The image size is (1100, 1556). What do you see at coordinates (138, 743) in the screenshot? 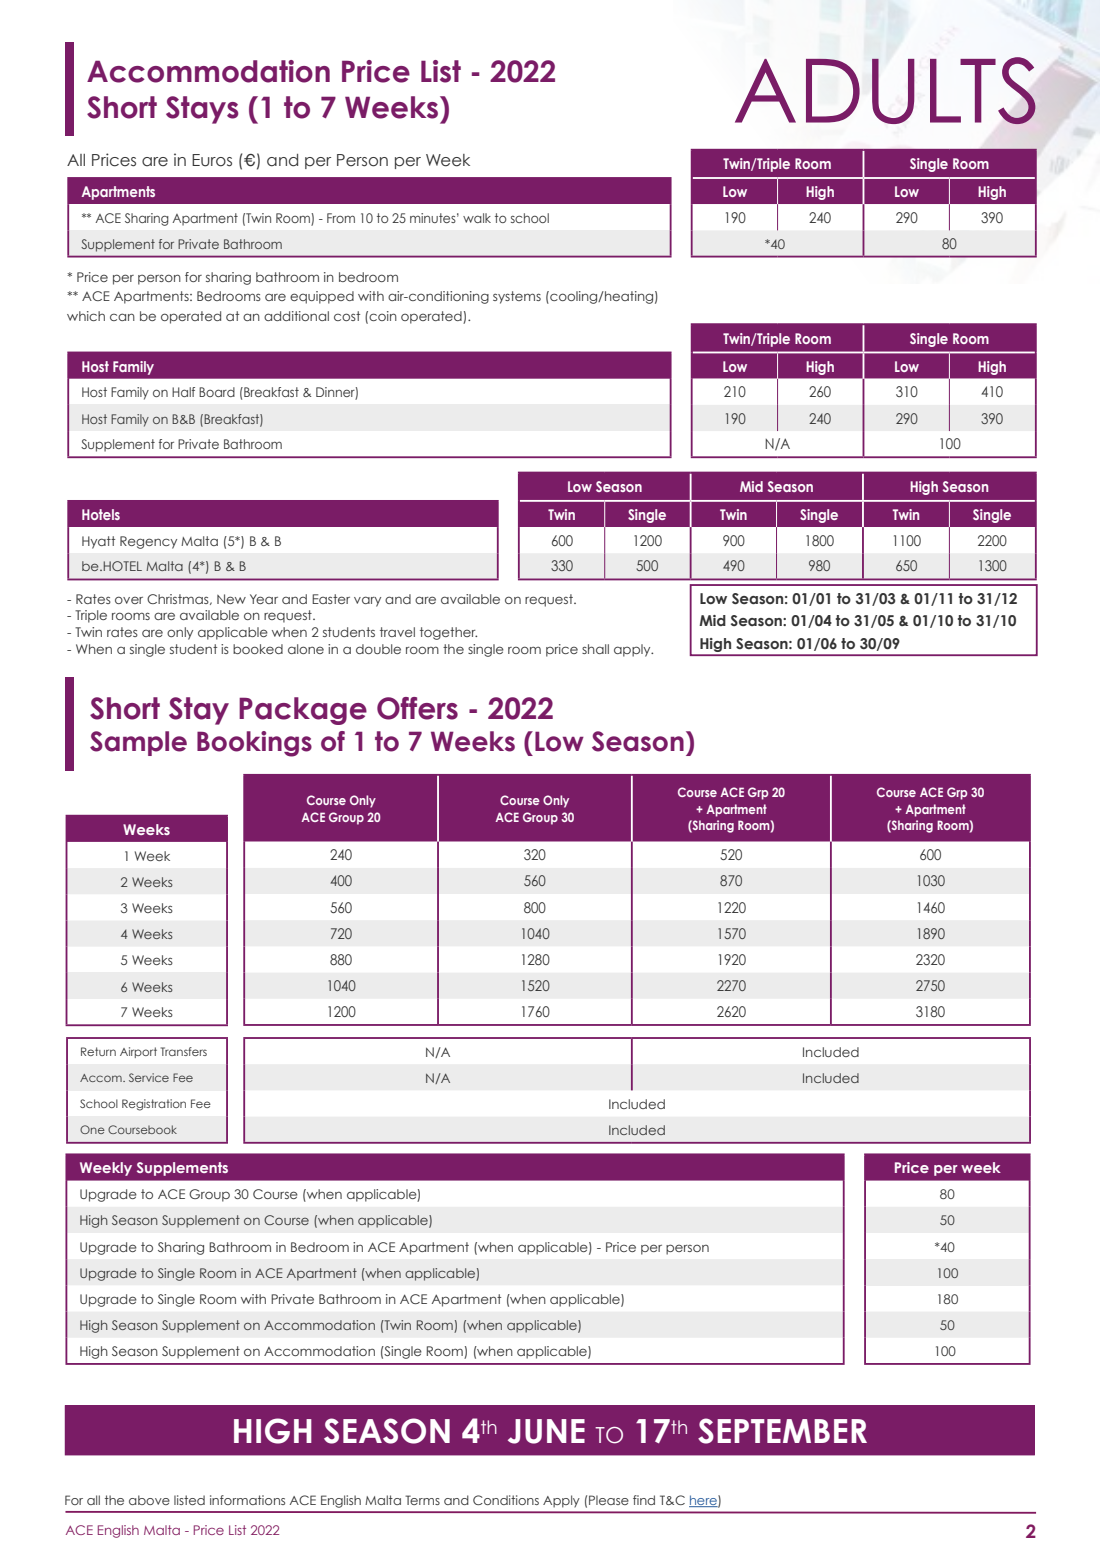
I see `Sample` at bounding box center [138, 743].
